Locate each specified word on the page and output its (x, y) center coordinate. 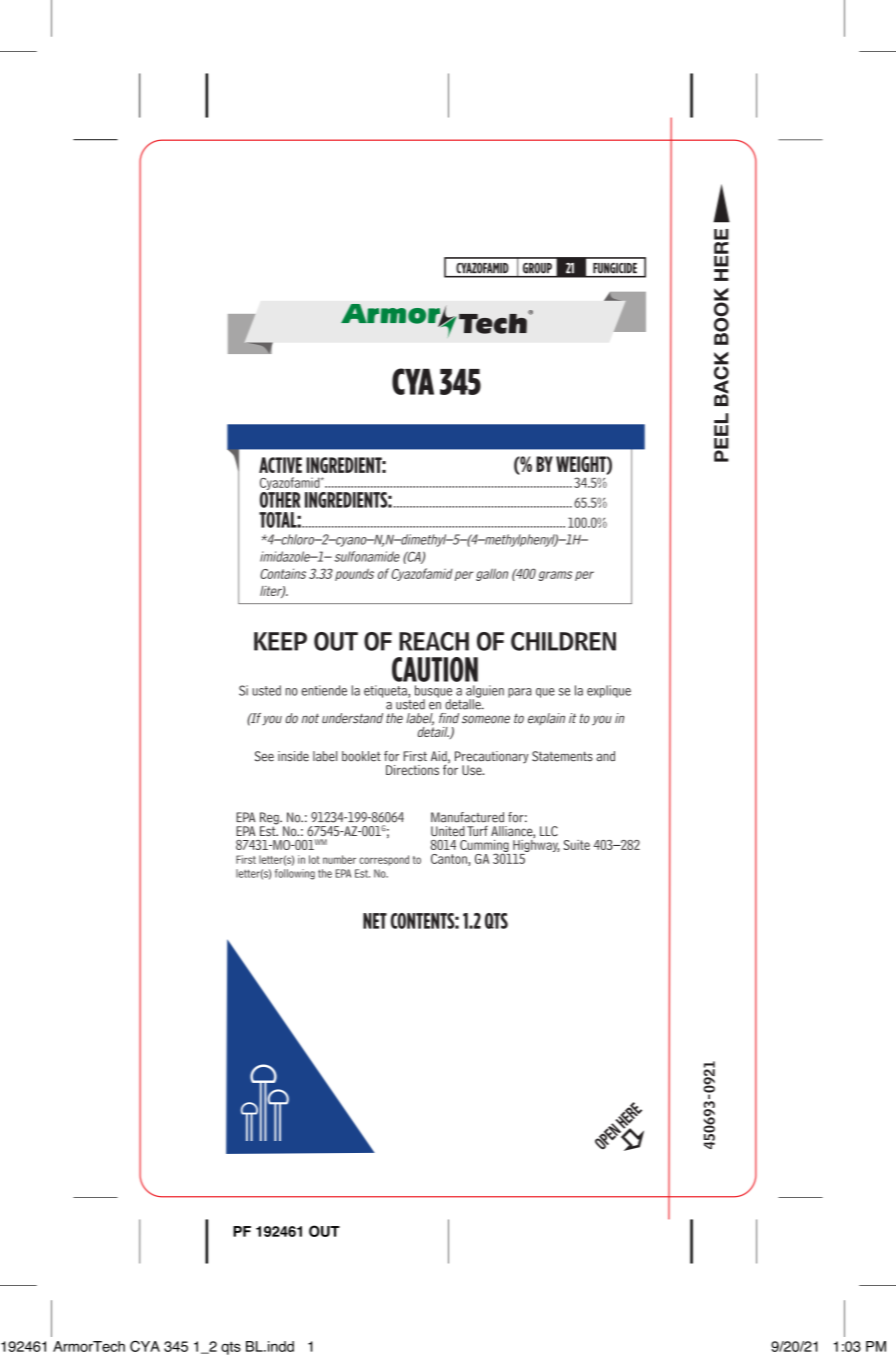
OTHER (280, 498)
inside (293, 756)
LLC (549, 831)
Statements (562, 756)
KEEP (280, 641)
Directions (412, 770)
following (295, 874)
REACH (434, 641)
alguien (485, 692)
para (519, 693)
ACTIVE (280, 465)
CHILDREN (563, 641)
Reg (270, 819)
